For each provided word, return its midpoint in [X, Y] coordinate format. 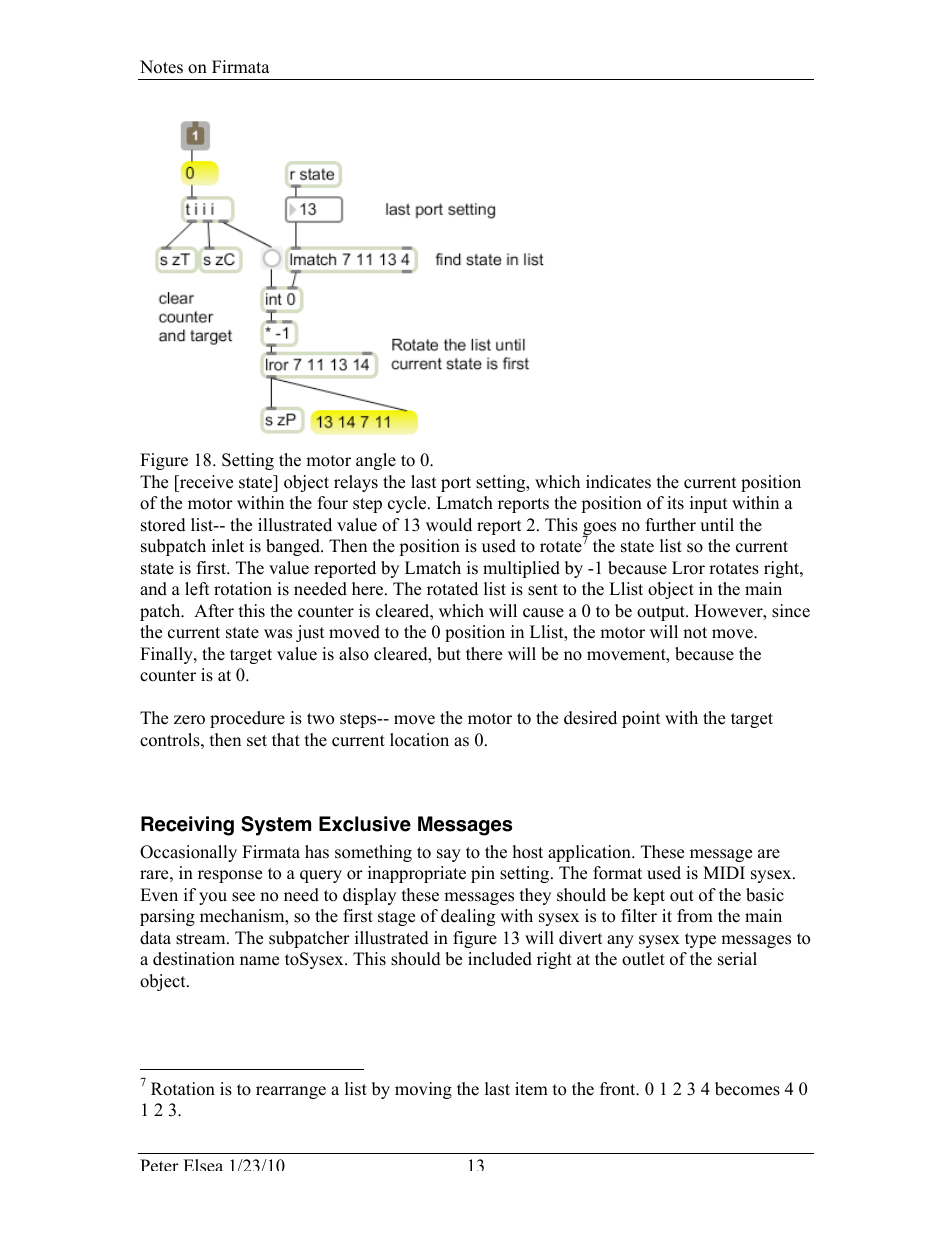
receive [205, 482]
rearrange [291, 1092]
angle [376, 461]
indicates [618, 482]
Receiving [187, 826]
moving [423, 1090]
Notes [161, 67]
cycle [408, 504]
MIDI [724, 872]
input [709, 504]
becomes [747, 1089]
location [419, 740]
